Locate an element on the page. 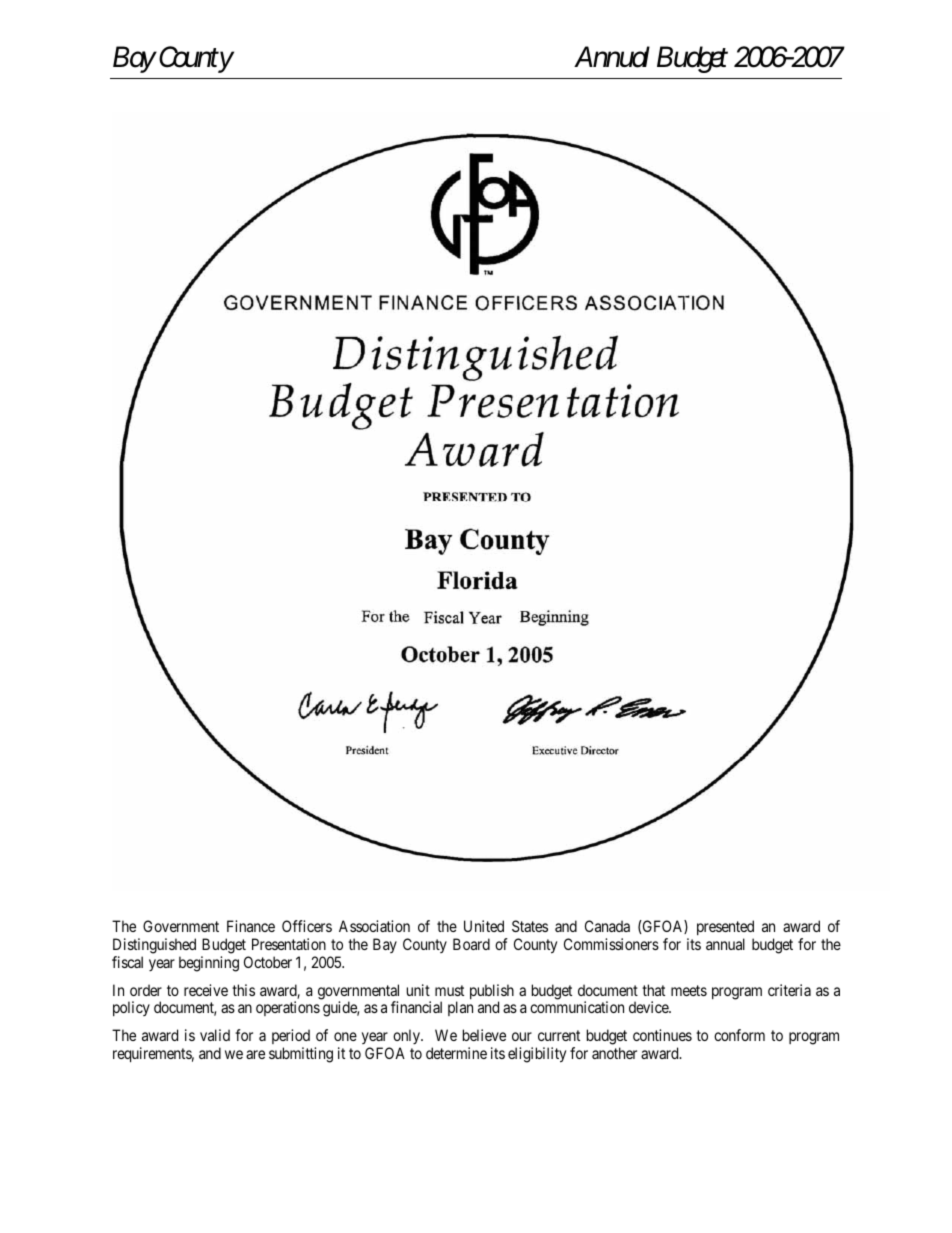 The image size is (952, 1233). that is located at coordinates (653, 990).
